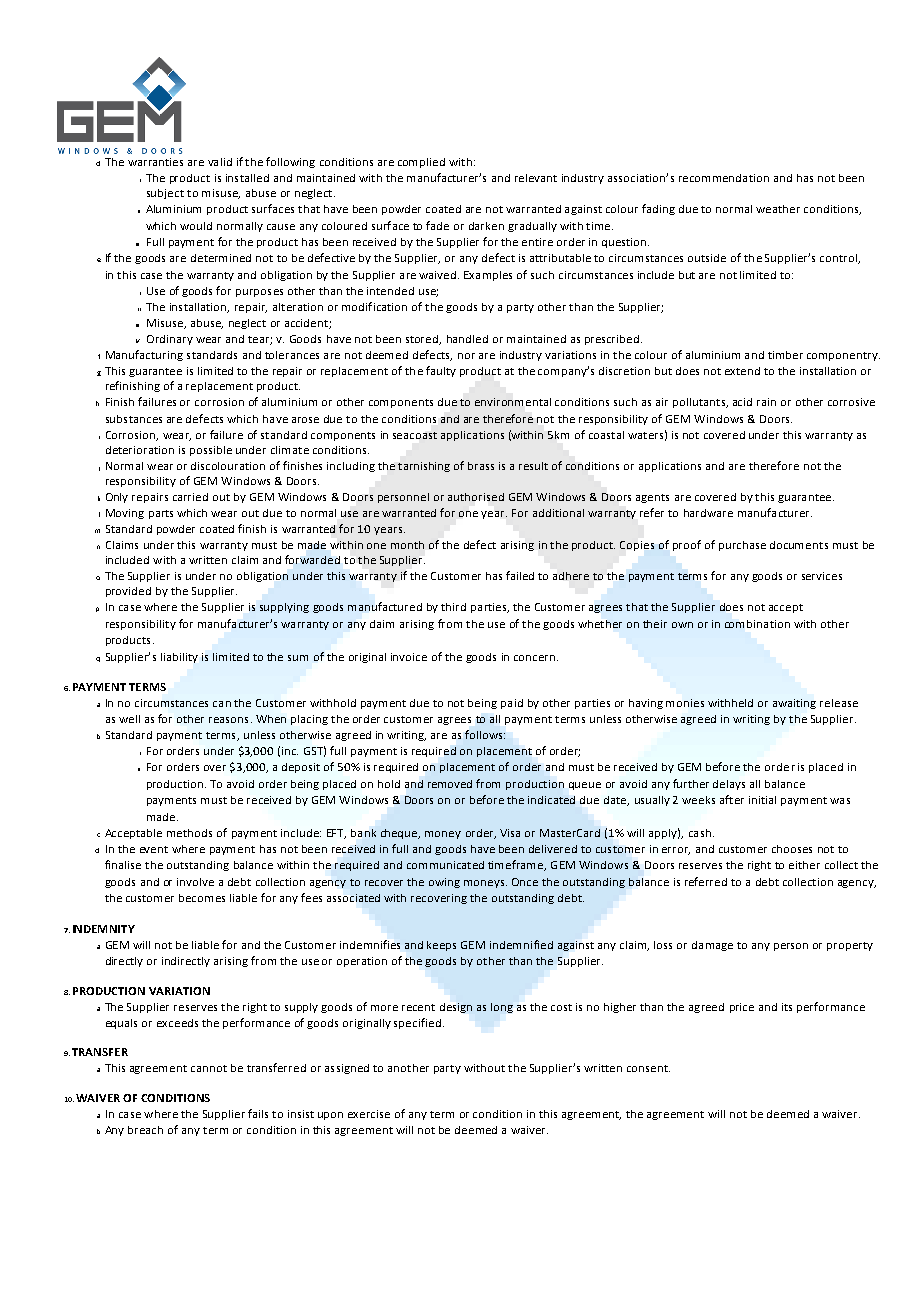  I want to click on initial, so click(762, 800).
